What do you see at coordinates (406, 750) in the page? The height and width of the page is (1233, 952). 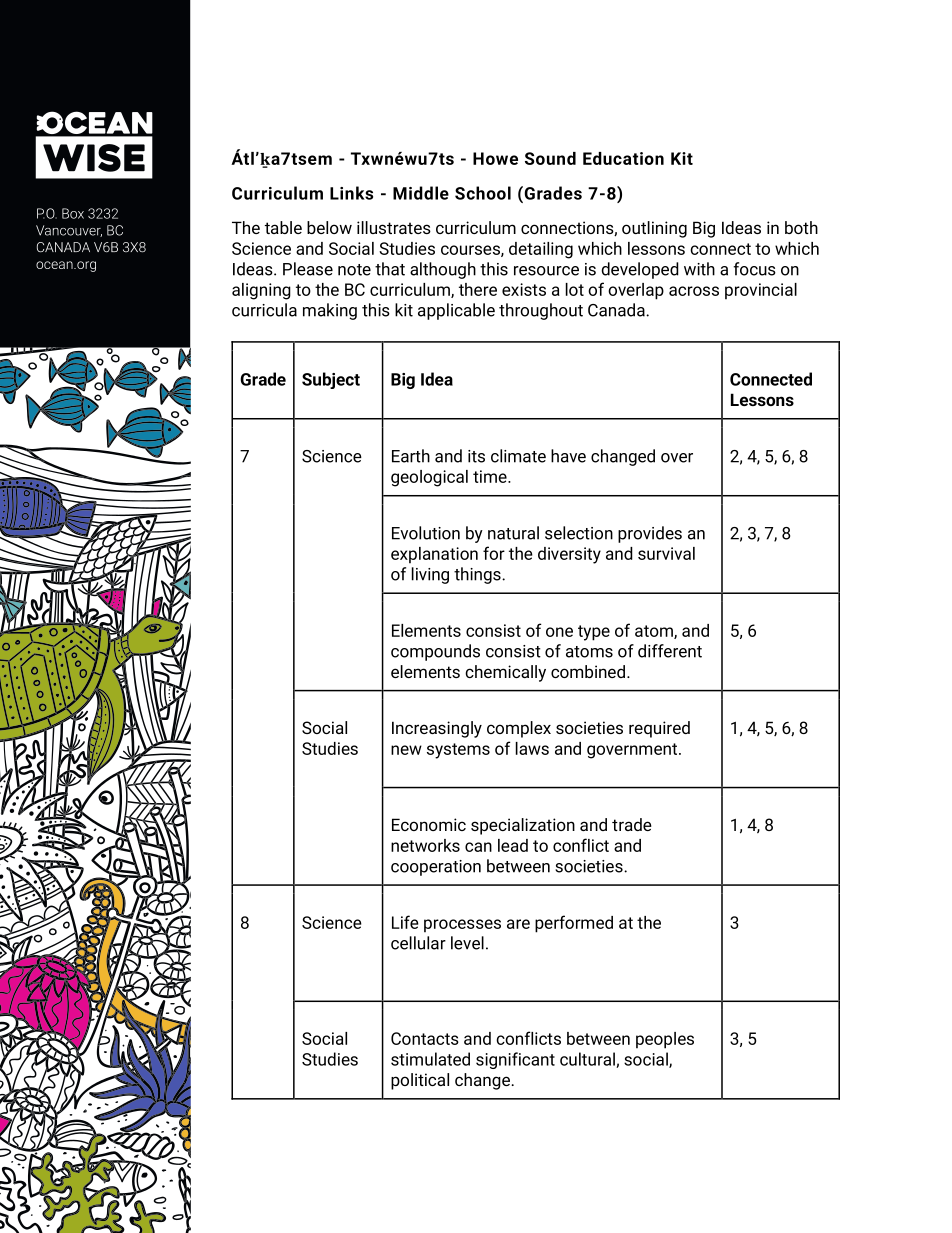 I see `new` at bounding box center [406, 750].
